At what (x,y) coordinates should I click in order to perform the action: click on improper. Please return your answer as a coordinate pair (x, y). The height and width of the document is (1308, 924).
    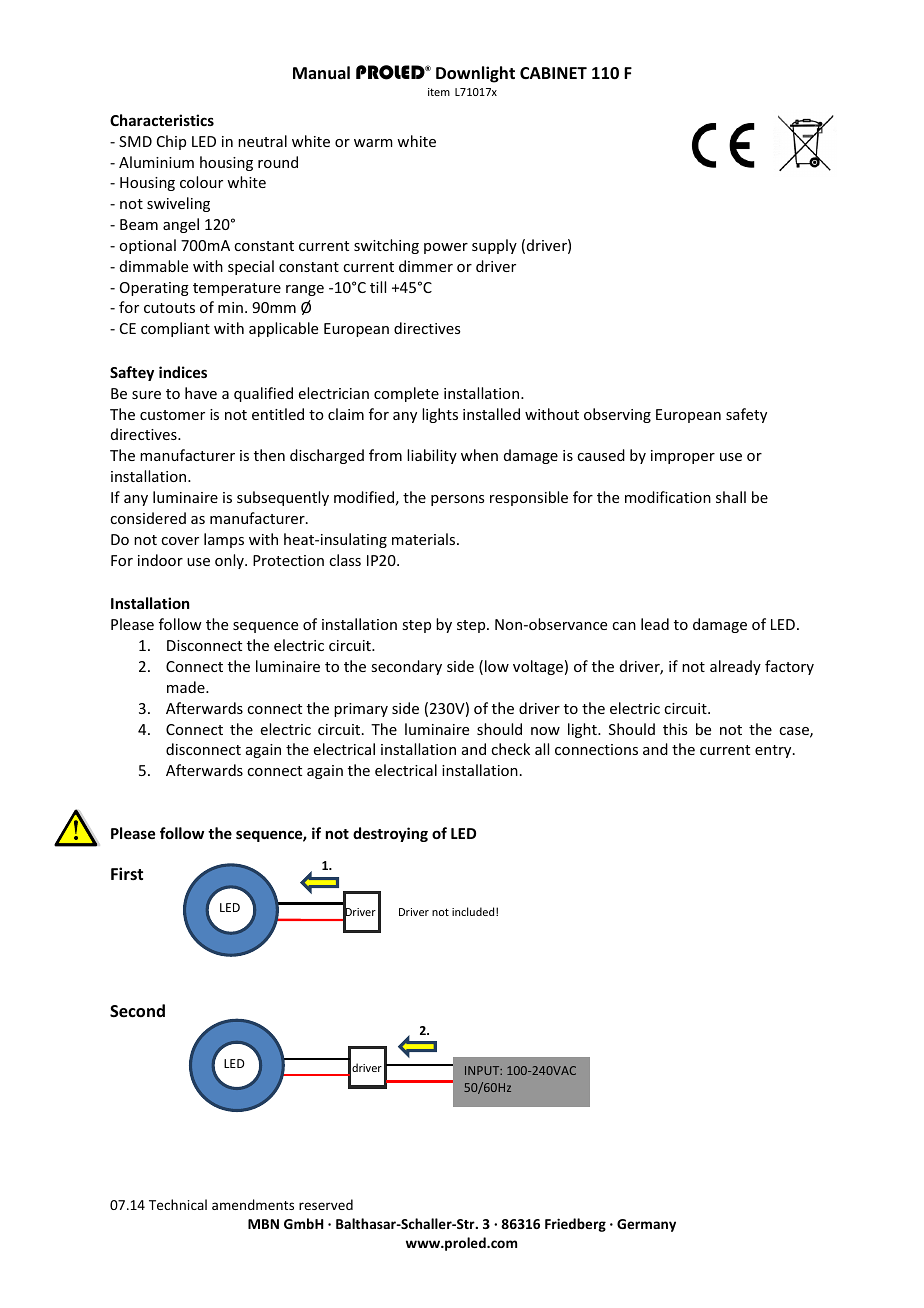
    Looking at the image, I should click on (683, 457).
